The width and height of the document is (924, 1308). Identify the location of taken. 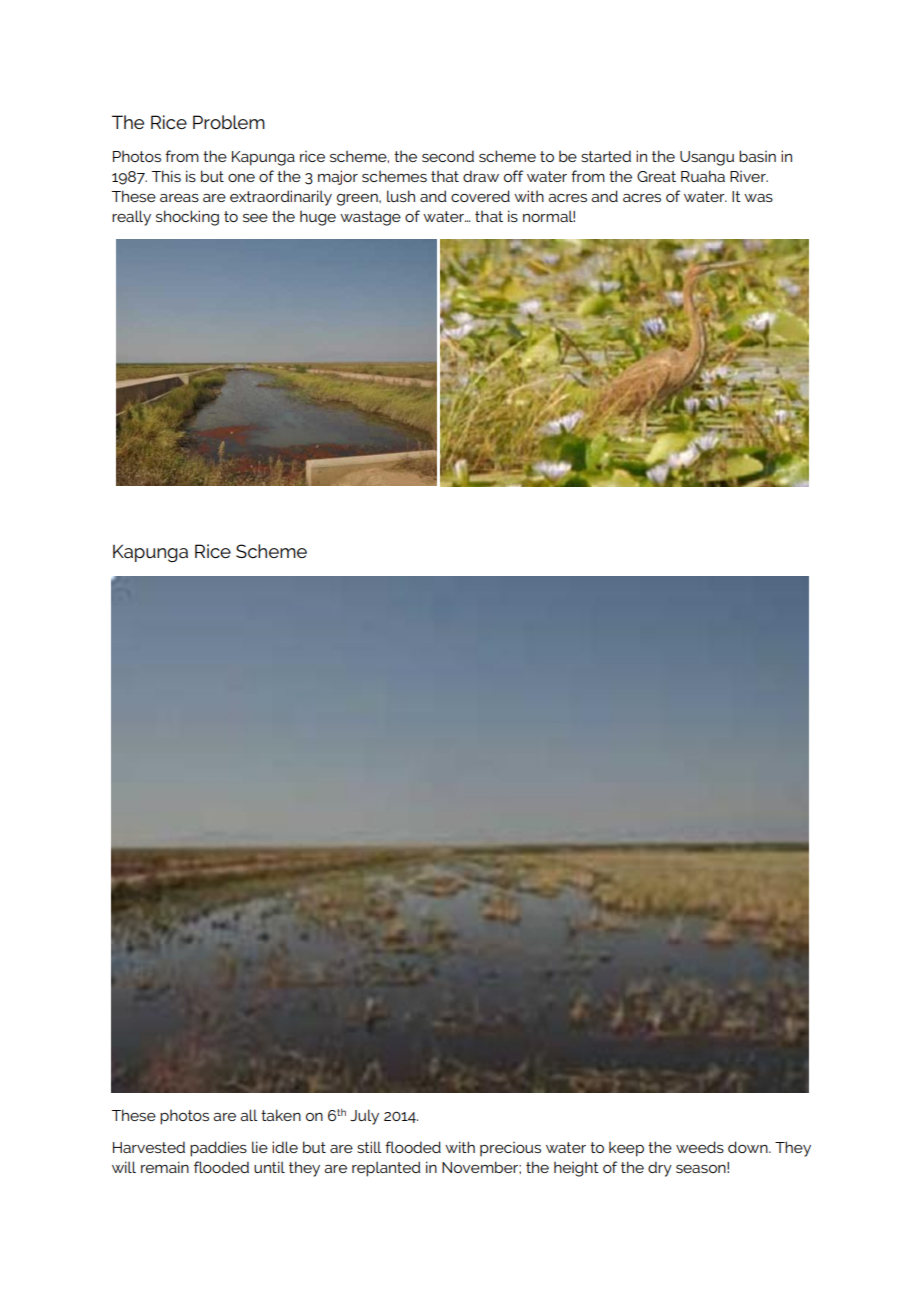
(281, 1115).
